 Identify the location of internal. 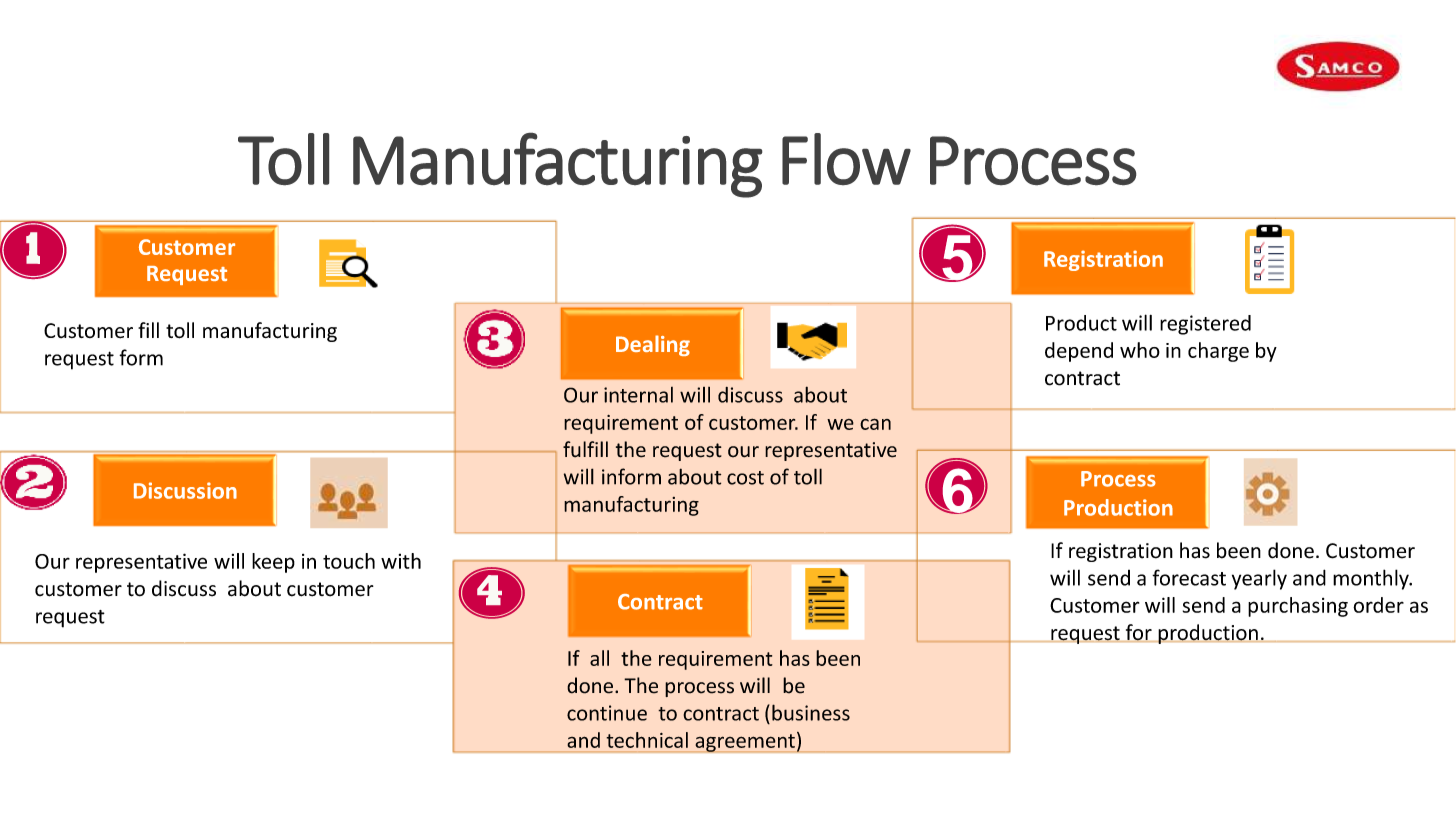
(638, 395).
